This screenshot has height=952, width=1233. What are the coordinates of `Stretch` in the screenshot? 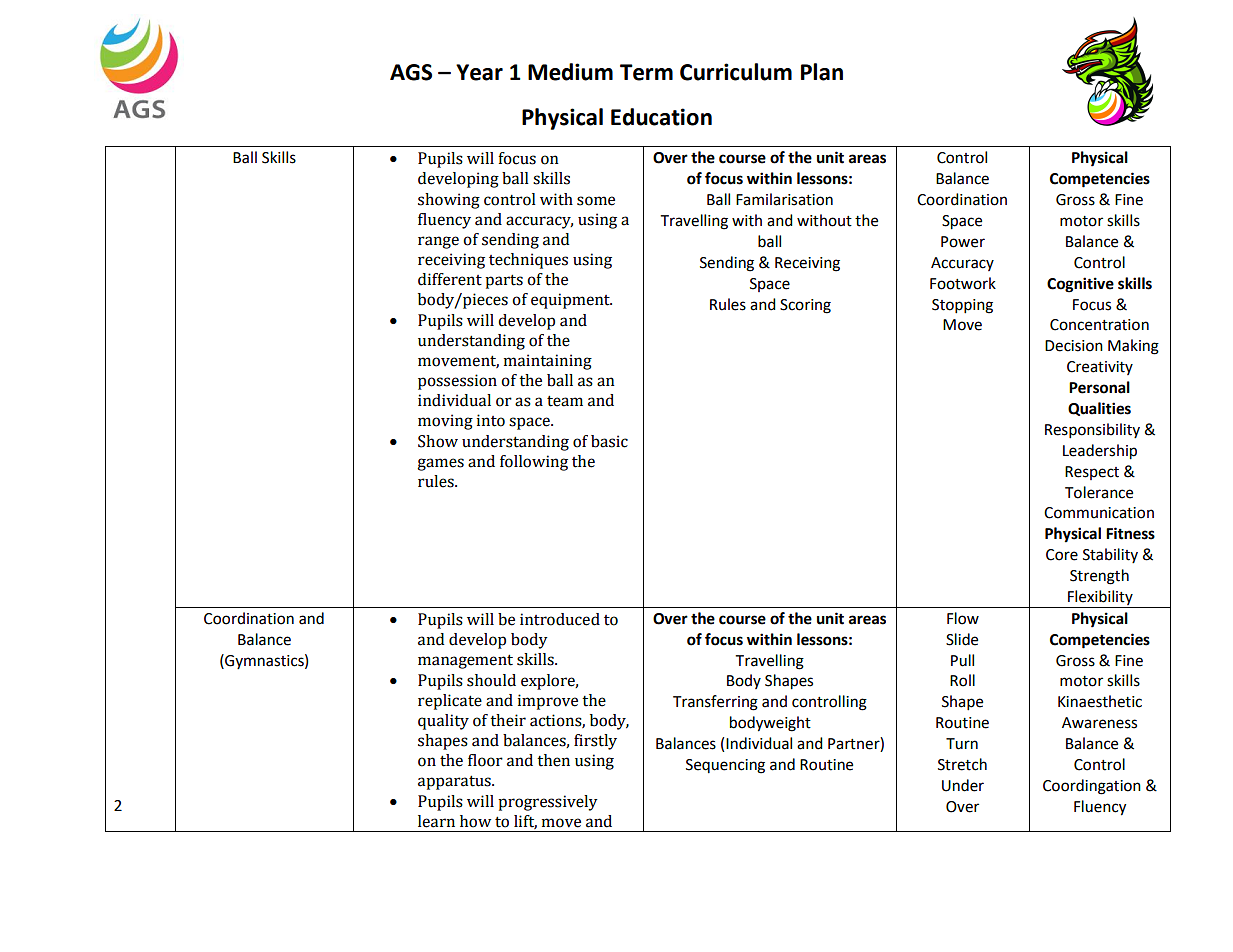 It's located at (962, 764).
